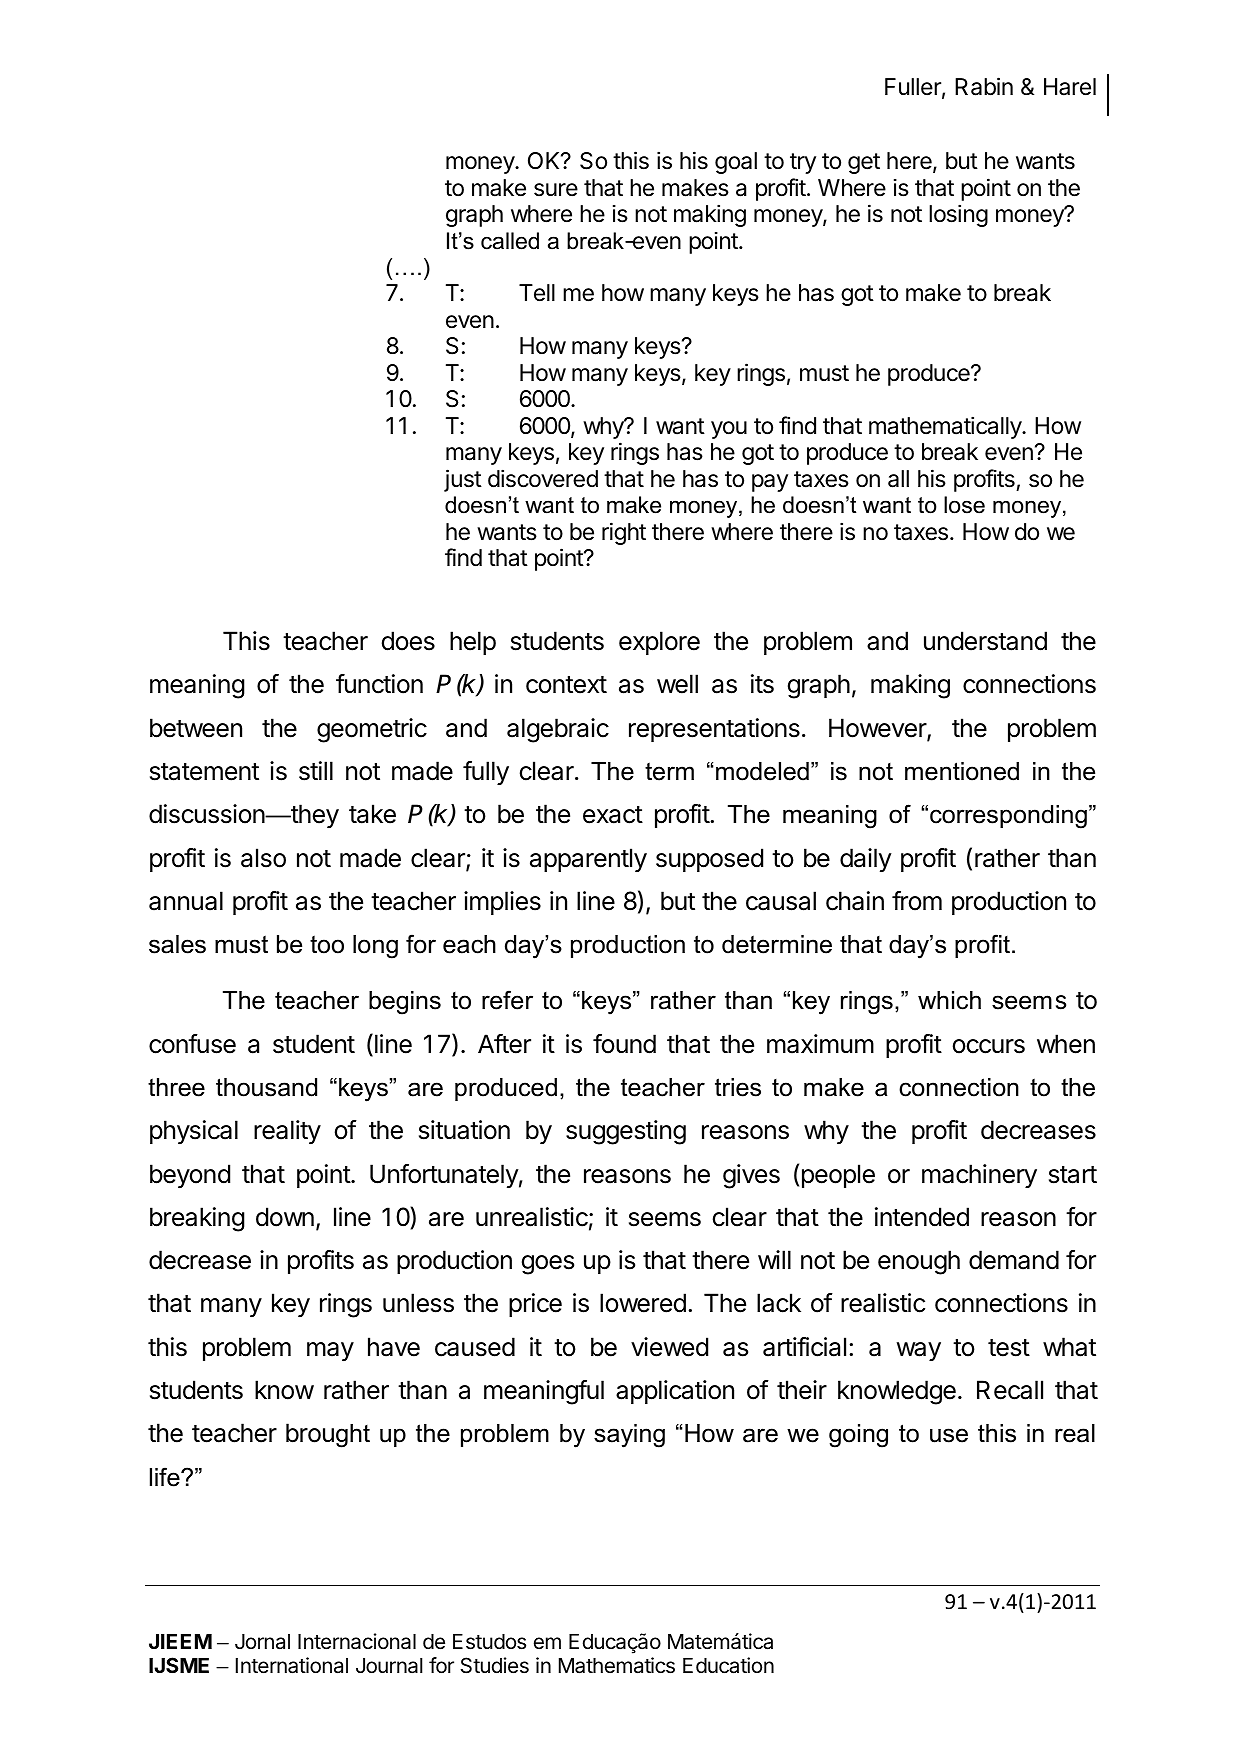 The height and width of the page is (1761, 1245). Describe the element at coordinates (985, 641) in the page. I see `understand` at that location.
